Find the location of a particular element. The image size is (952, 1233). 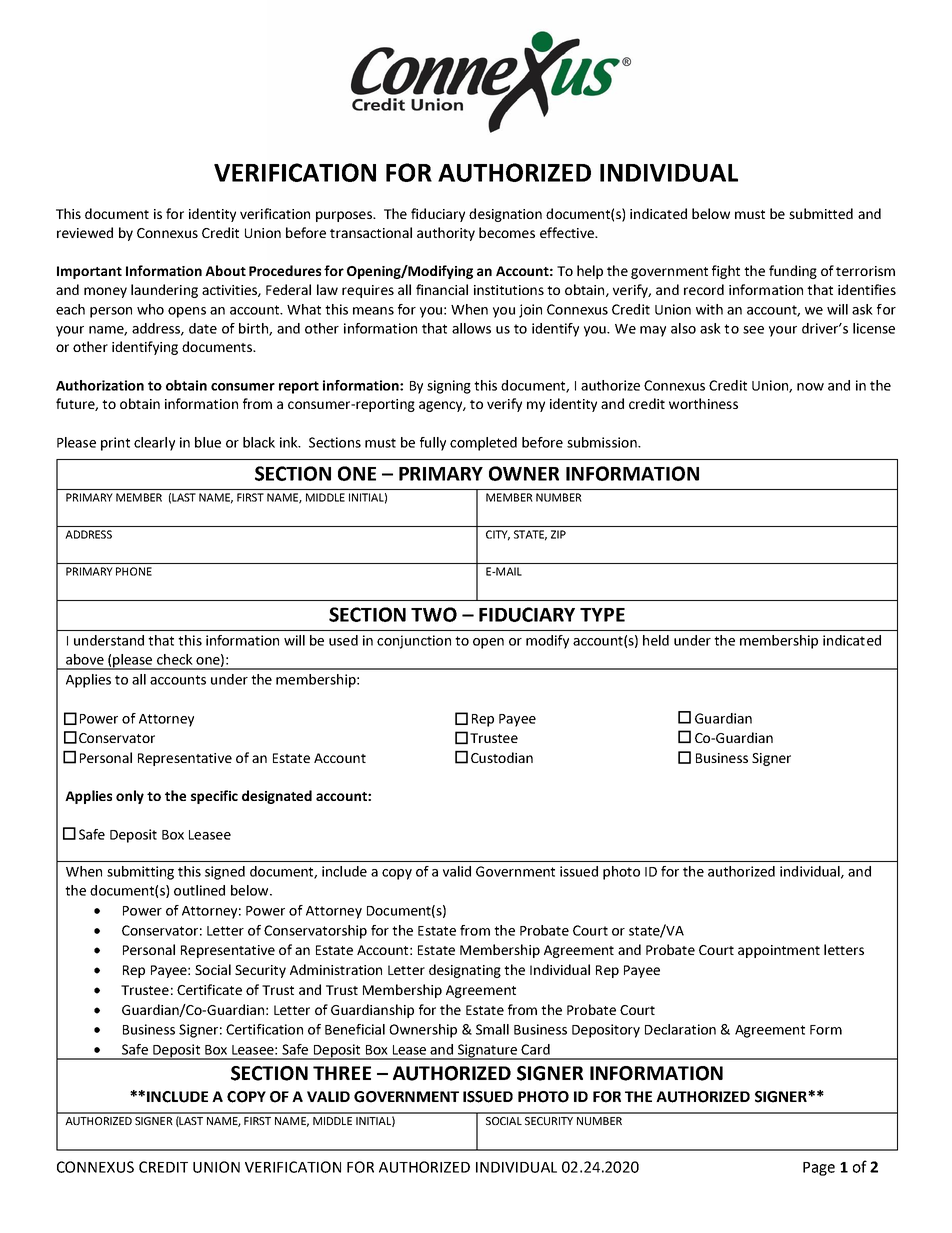

appointment is located at coordinates (779, 951).
